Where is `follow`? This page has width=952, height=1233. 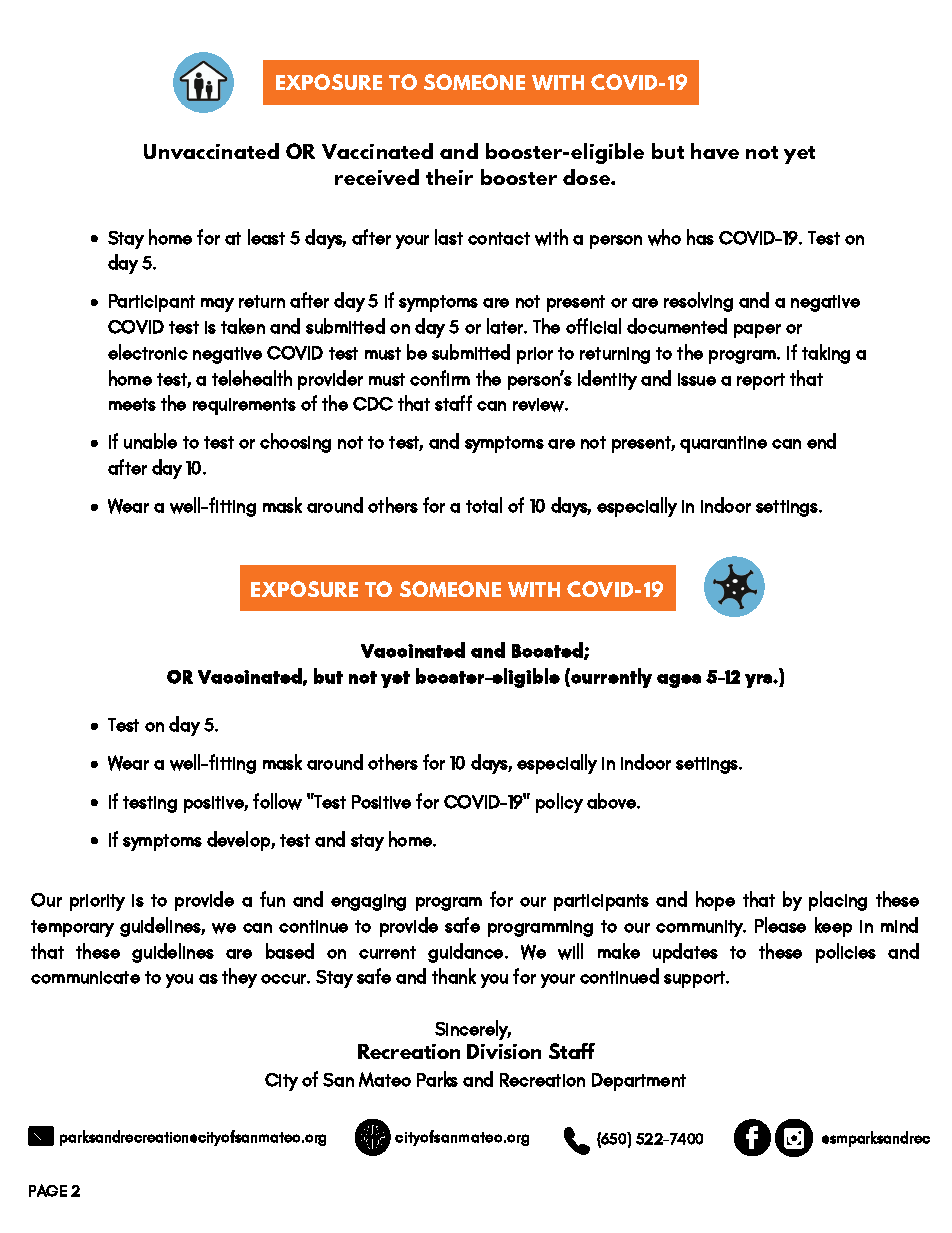 follow is located at coordinates (277, 801).
